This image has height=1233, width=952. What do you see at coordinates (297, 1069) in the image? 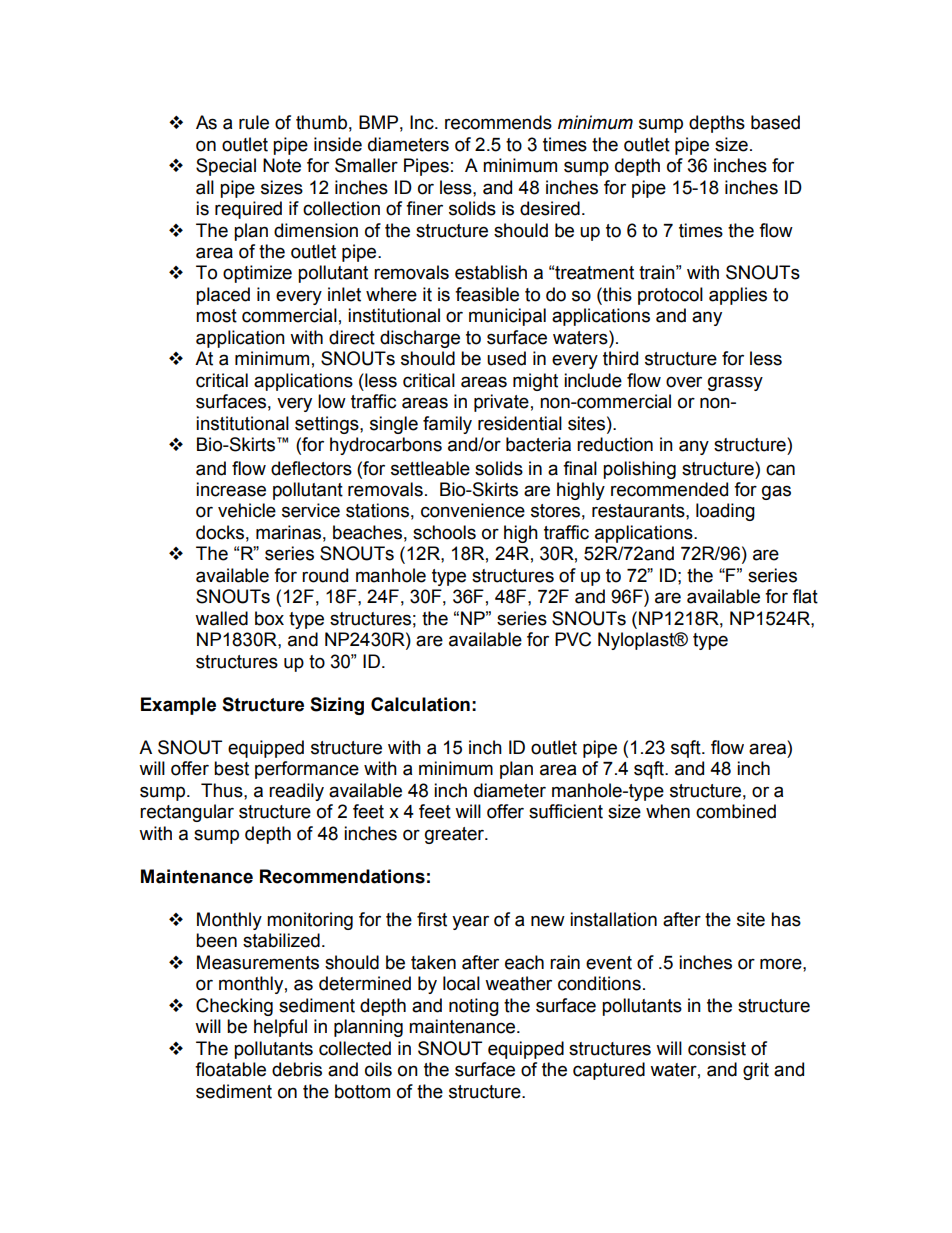
I see `debris` at bounding box center [297, 1069].
